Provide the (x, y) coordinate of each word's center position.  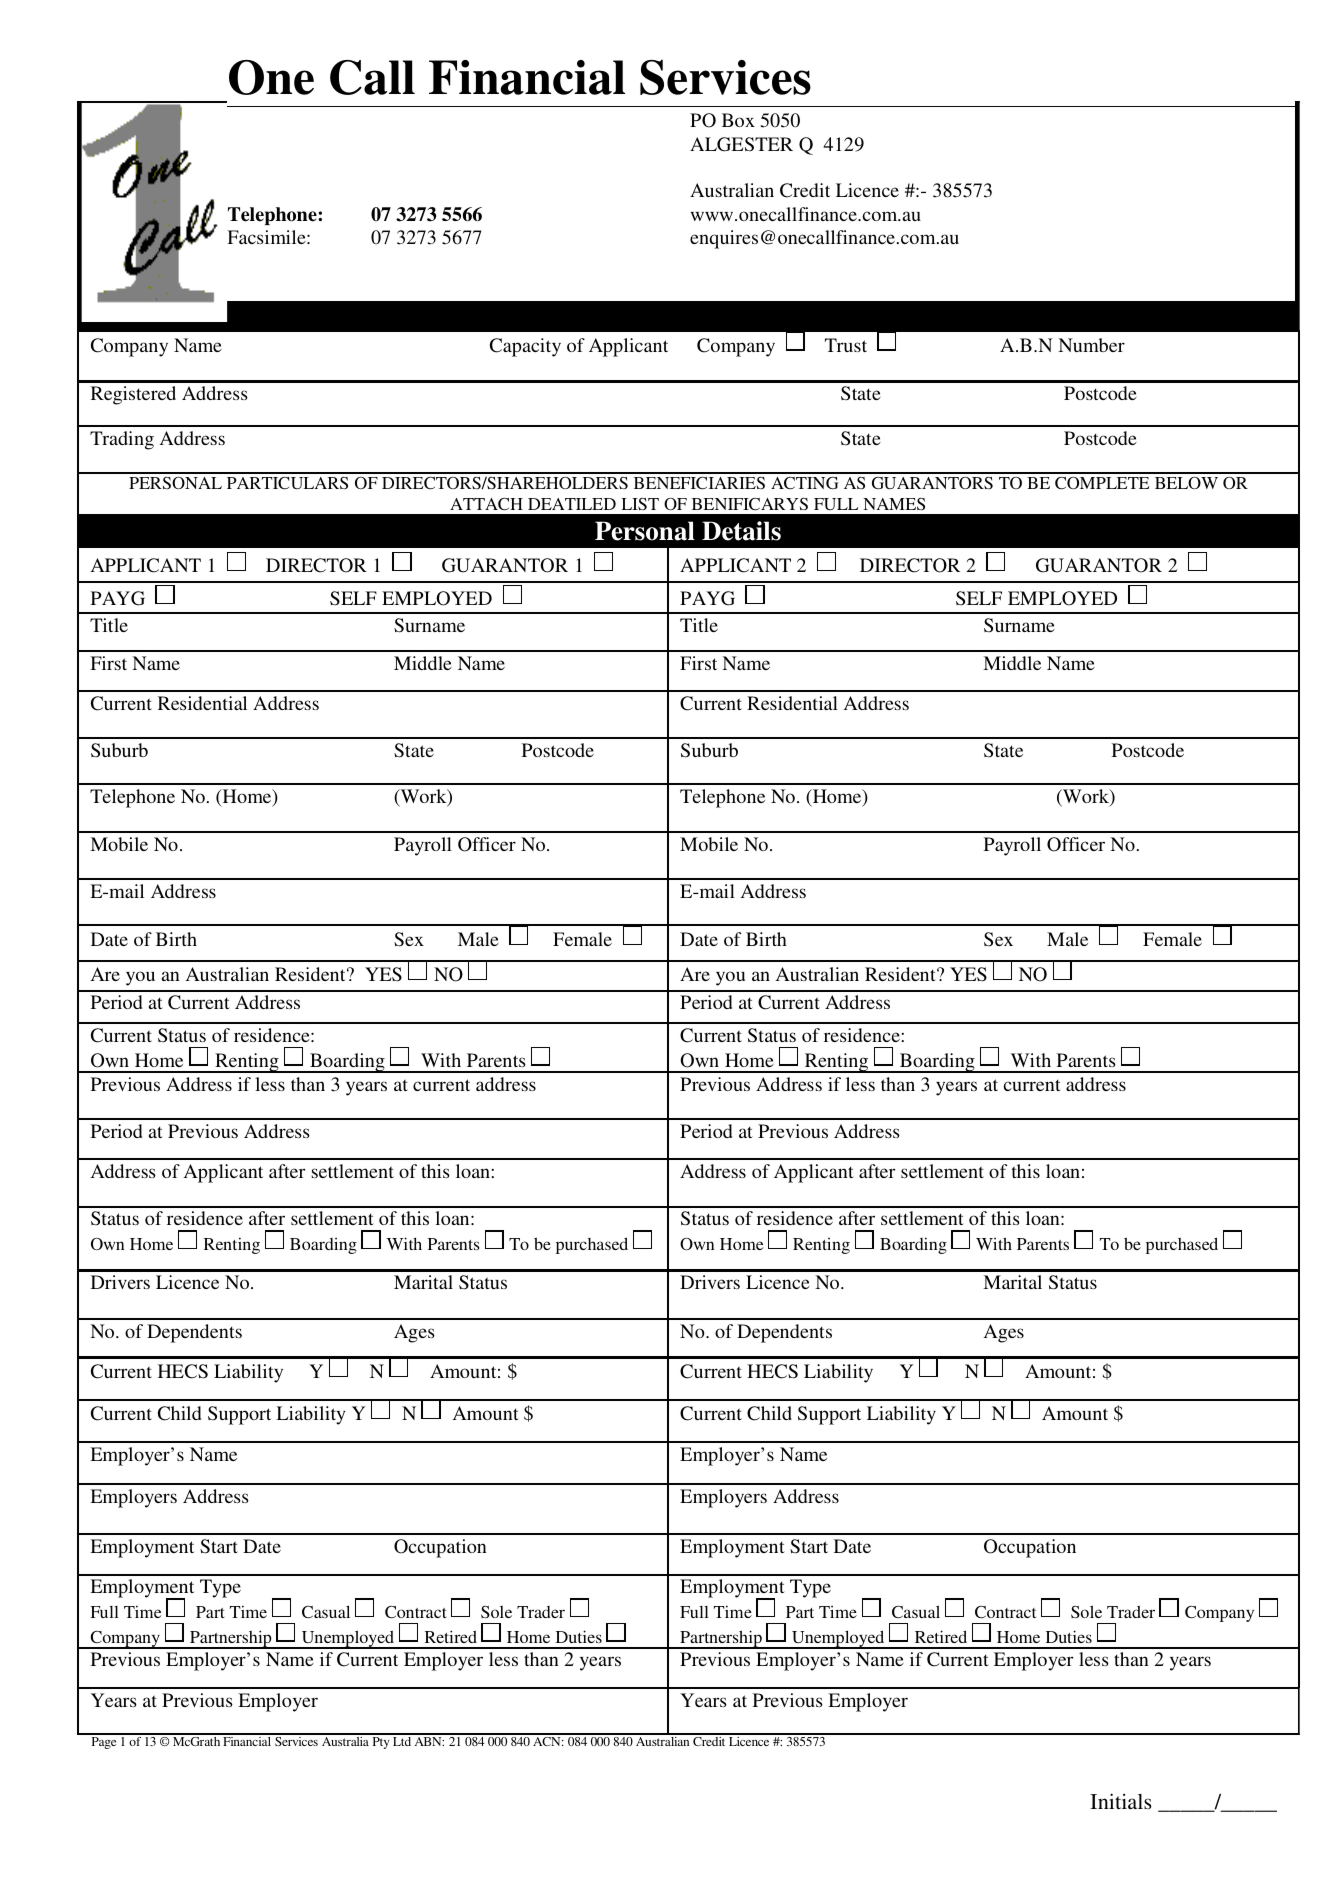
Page (104, 1743)
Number (1091, 345)
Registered (133, 395)
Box (738, 120)
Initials (1121, 1801)
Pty (381, 1743)
